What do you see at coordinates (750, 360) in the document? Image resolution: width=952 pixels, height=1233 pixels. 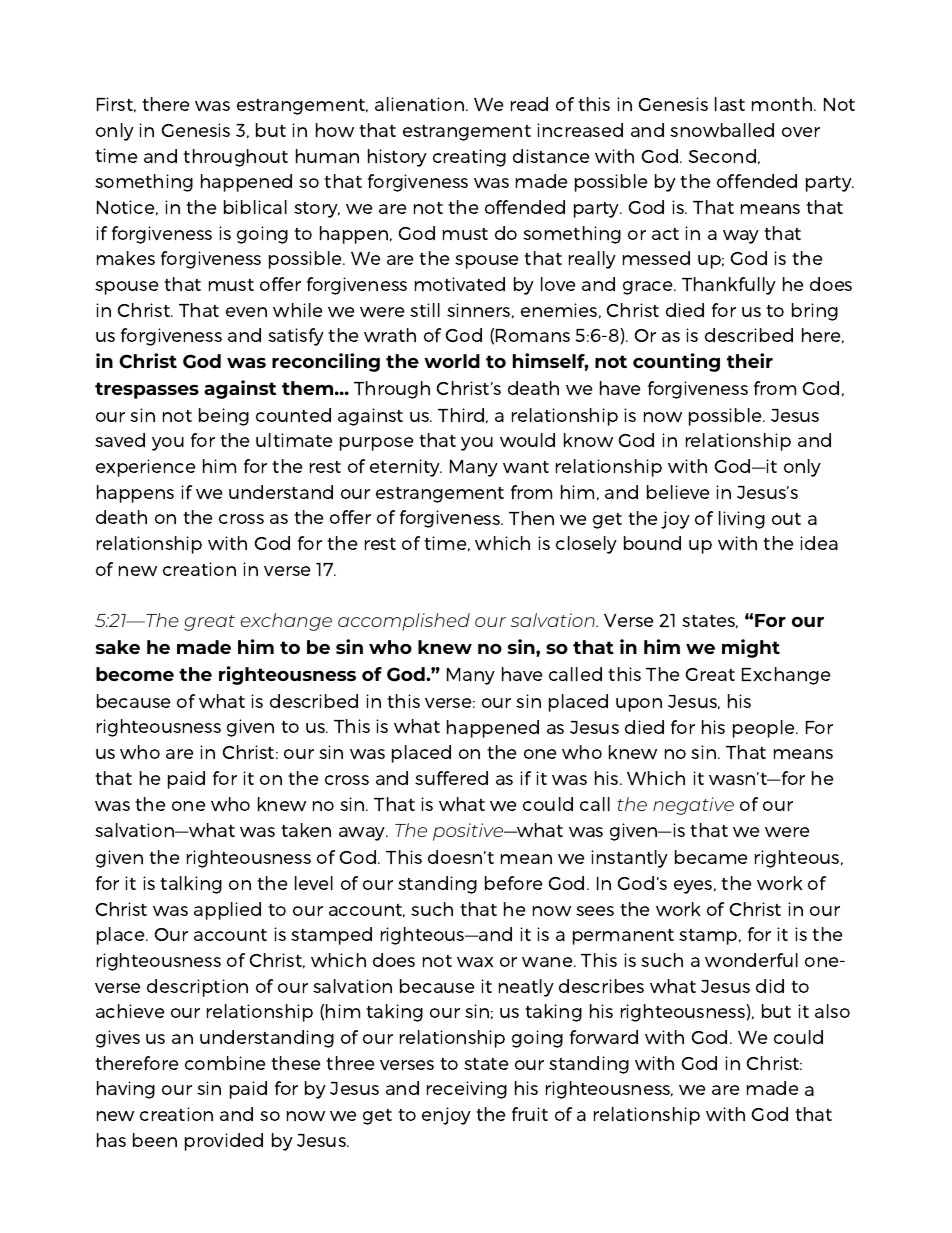 I see `their` at bounding box center [750, 360].
